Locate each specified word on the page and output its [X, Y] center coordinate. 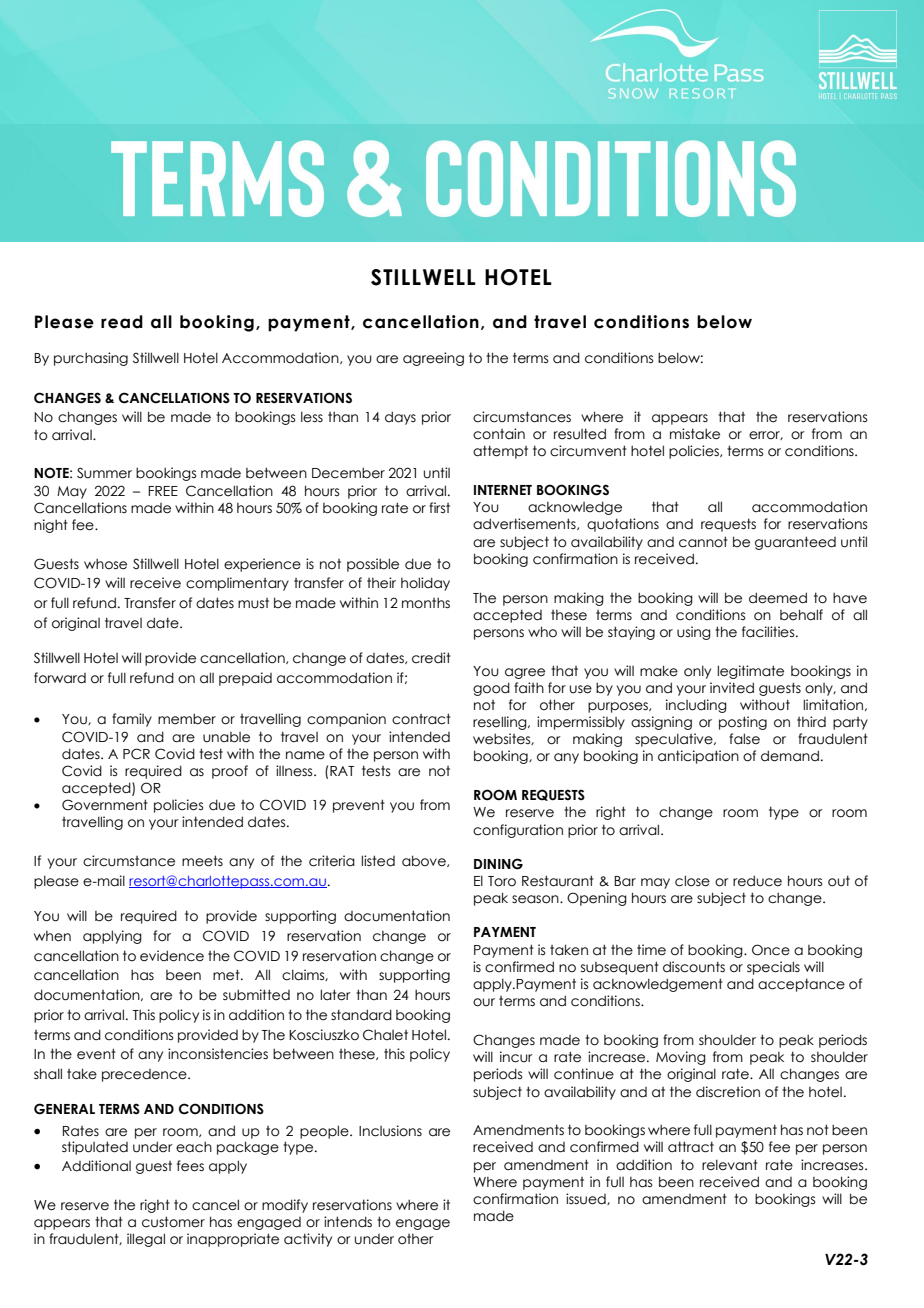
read [122, 322]
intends [348, 1222]
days [400, 418]
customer [173, 1222]
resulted [580, 434]
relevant [730, 1165]
